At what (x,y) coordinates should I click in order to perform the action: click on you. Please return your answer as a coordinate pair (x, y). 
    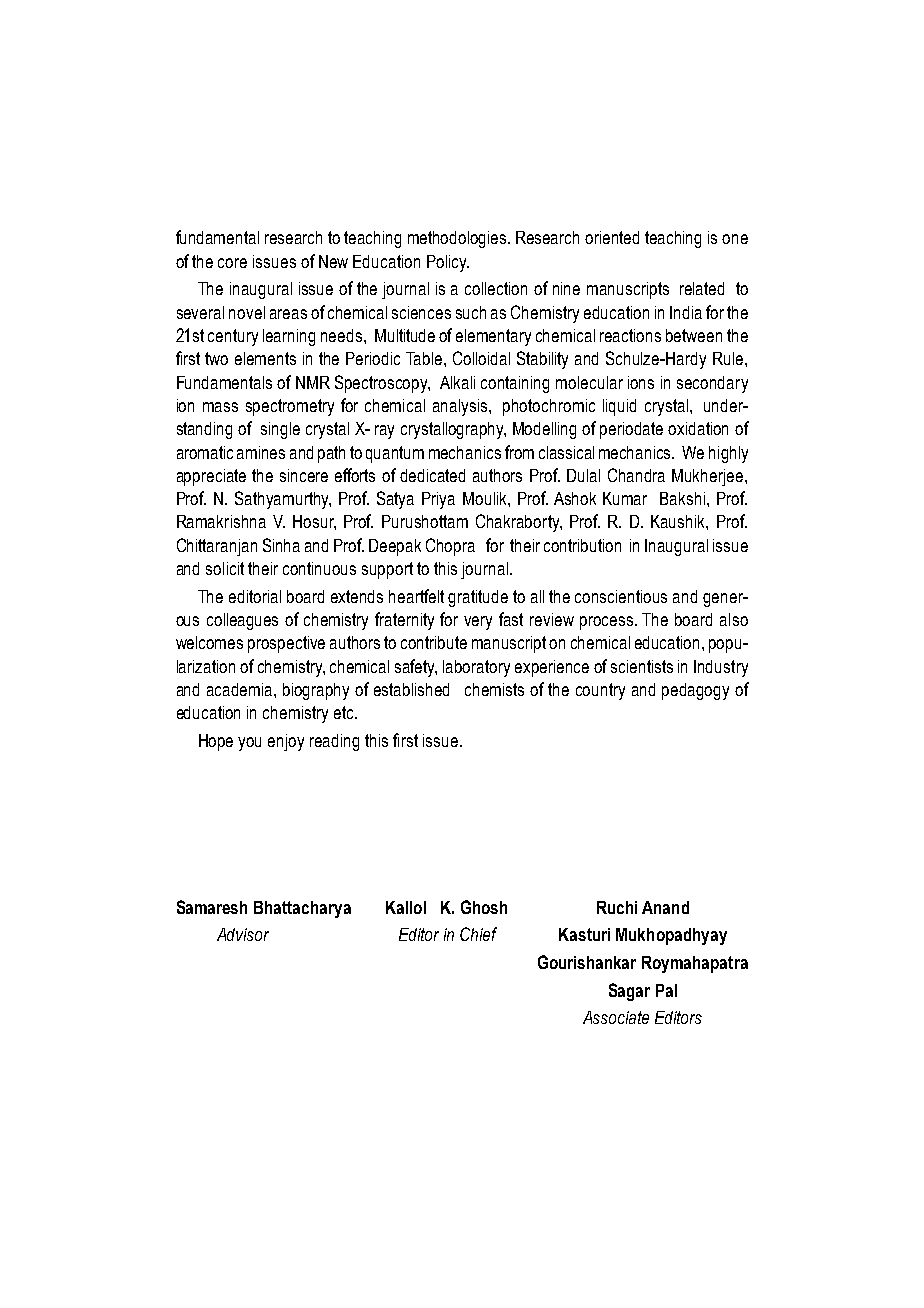
    Looking at the image, I should click on (249, 744).
